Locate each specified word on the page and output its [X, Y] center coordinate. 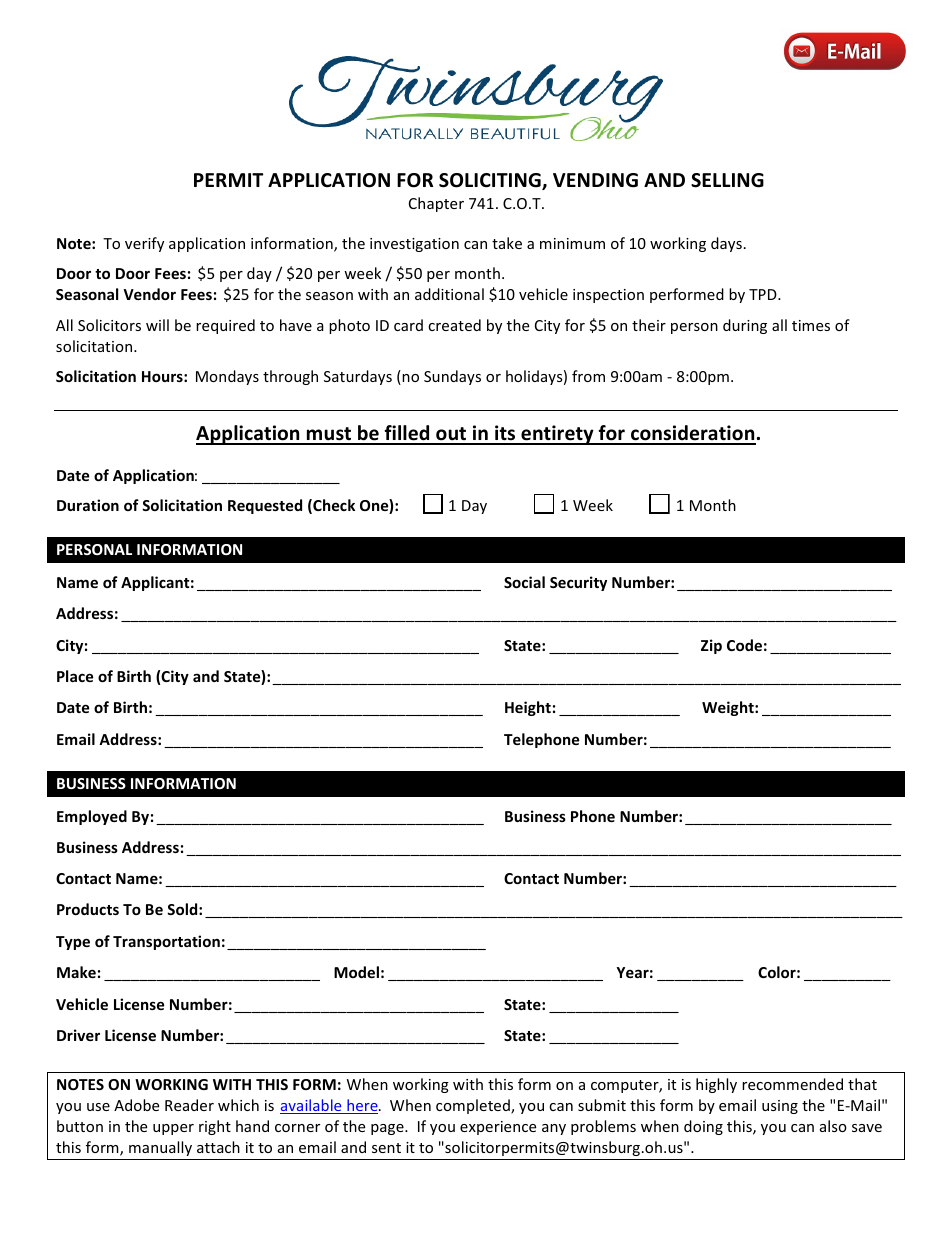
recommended [792, 1084]
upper [173, 1129]
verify [144, 244]
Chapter [436, 204]
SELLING [727, 180]
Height [528, 708]
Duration [88, 505]
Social [524, 582]
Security [578, 583]
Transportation [166, 942]
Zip [711, 646]
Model [356, 972]
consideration [692, 434]
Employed [92, 817]
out [451, 435]
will [157, 325]
